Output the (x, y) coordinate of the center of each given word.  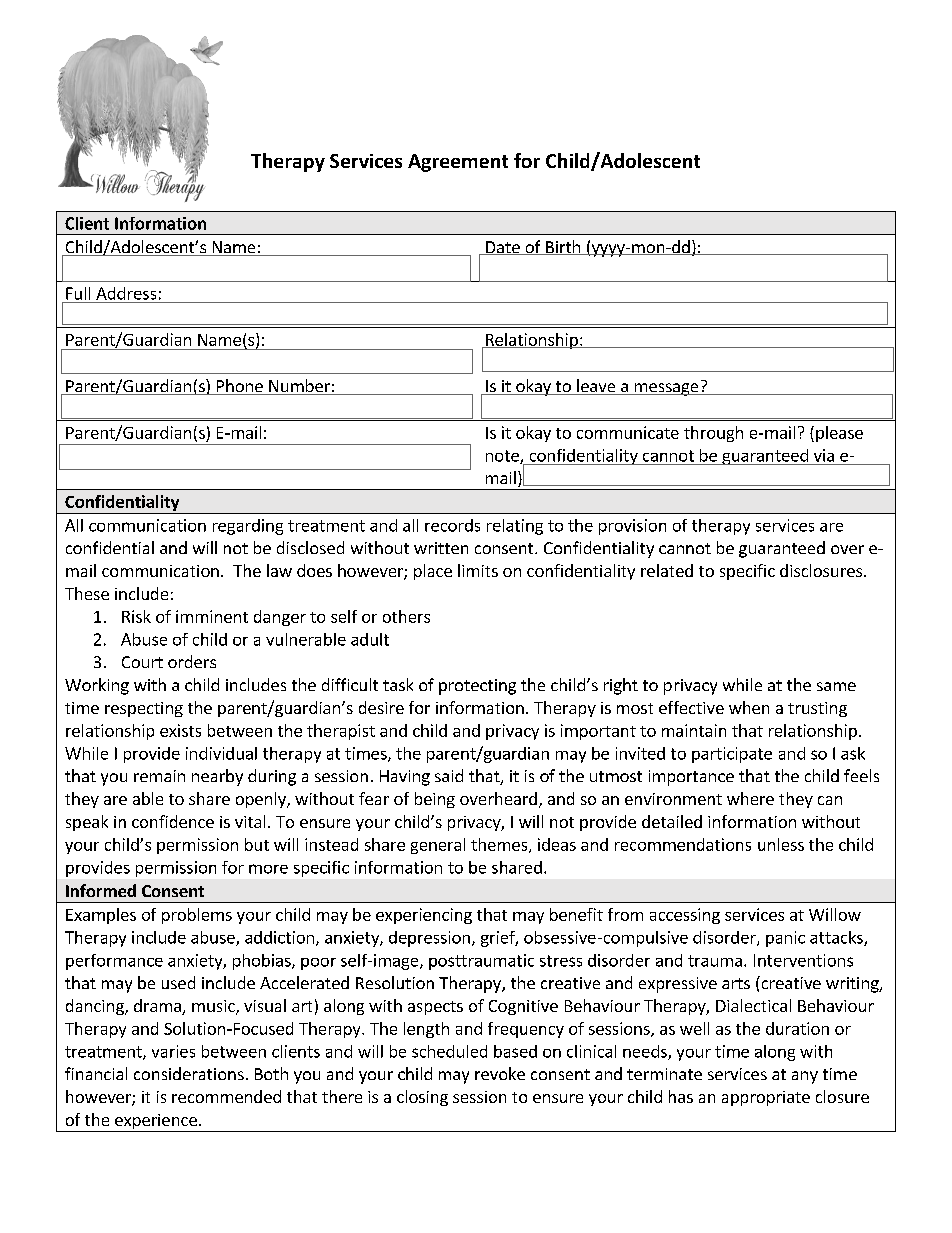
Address (126, 293)
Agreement (458, 163)
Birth (563, 247)
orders (192, 661)
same (836, 686)
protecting (477, 687)
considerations (189, 1073)
